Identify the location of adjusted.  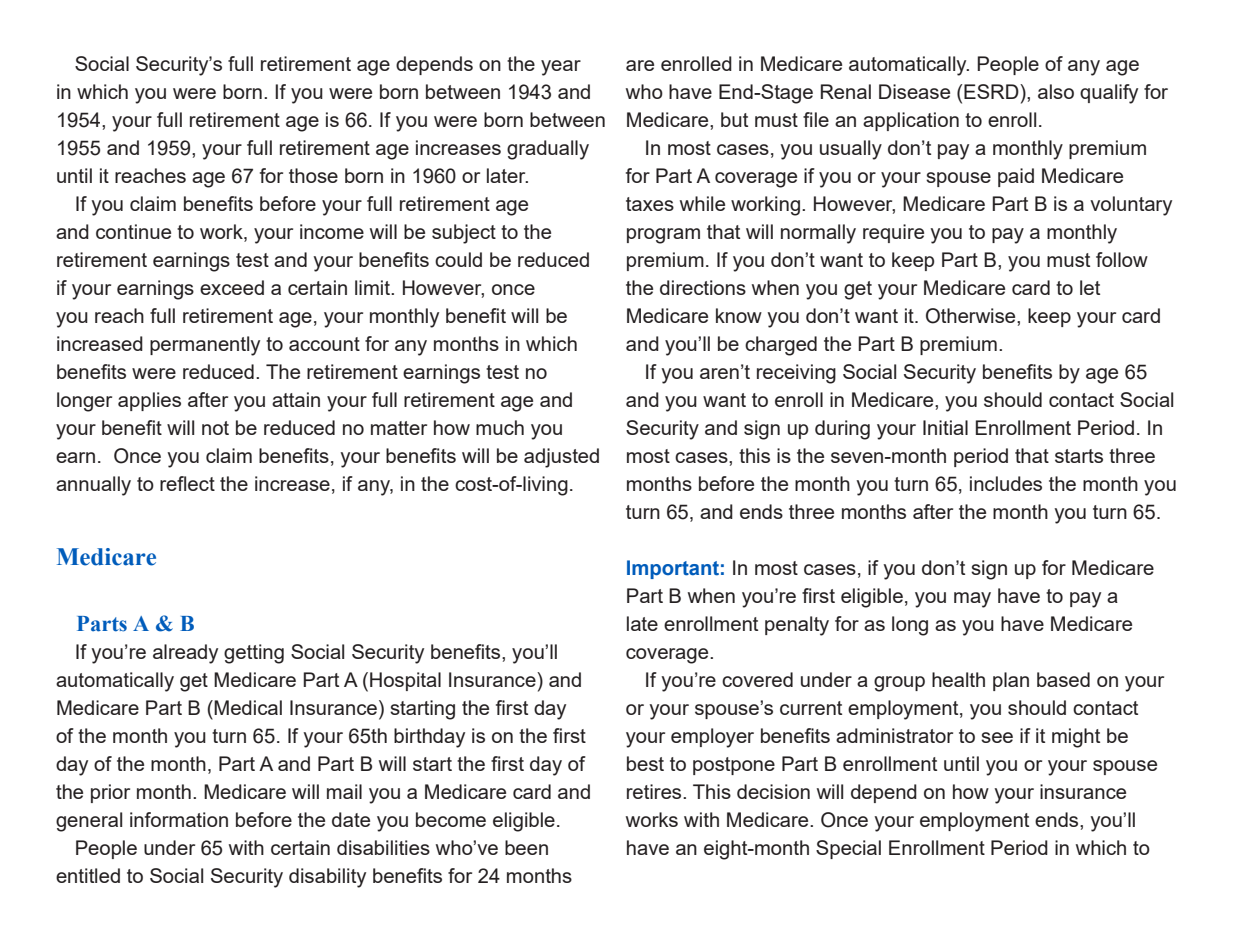
(561, 458).
